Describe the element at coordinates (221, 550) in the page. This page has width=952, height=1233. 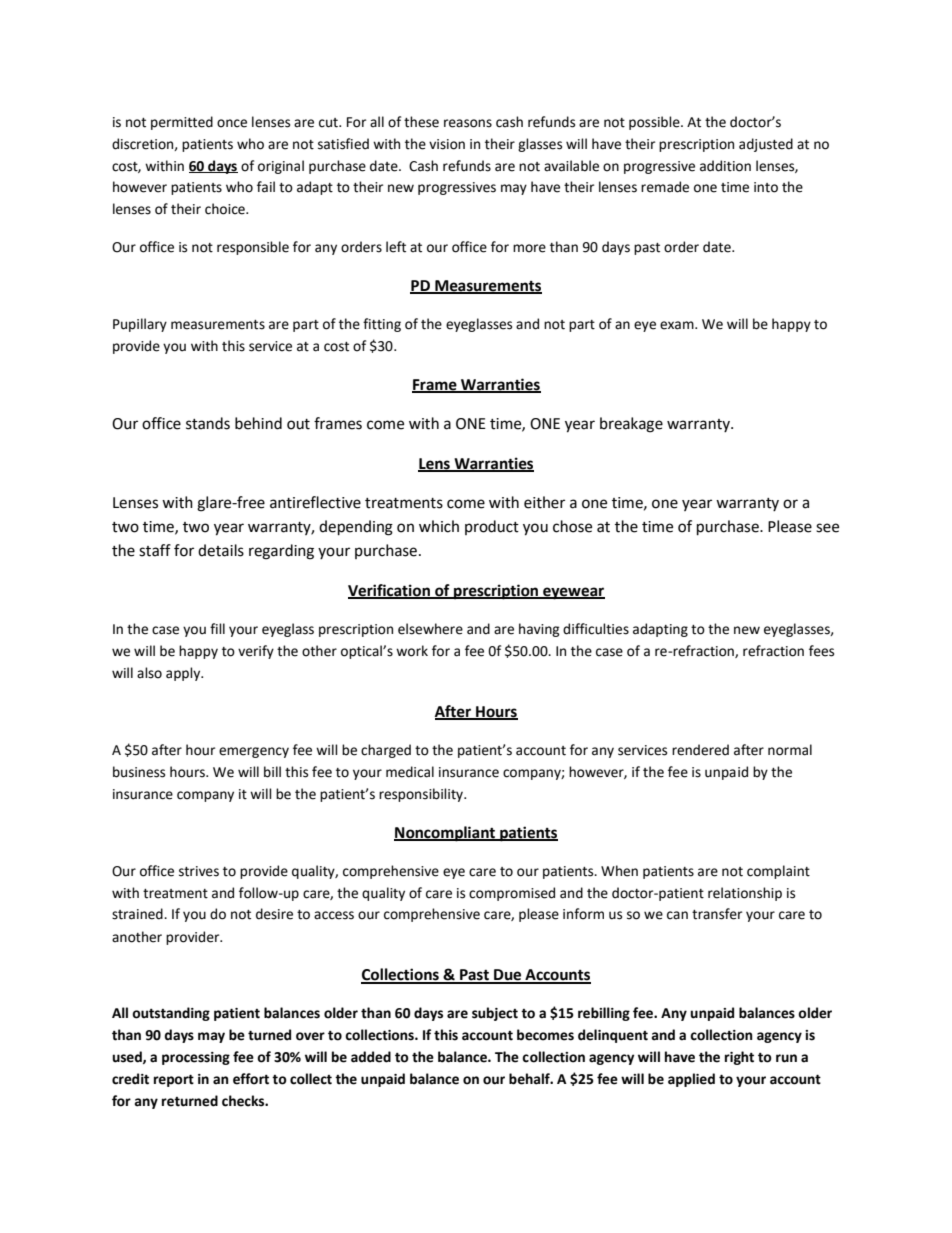
I see `details` at that location.
